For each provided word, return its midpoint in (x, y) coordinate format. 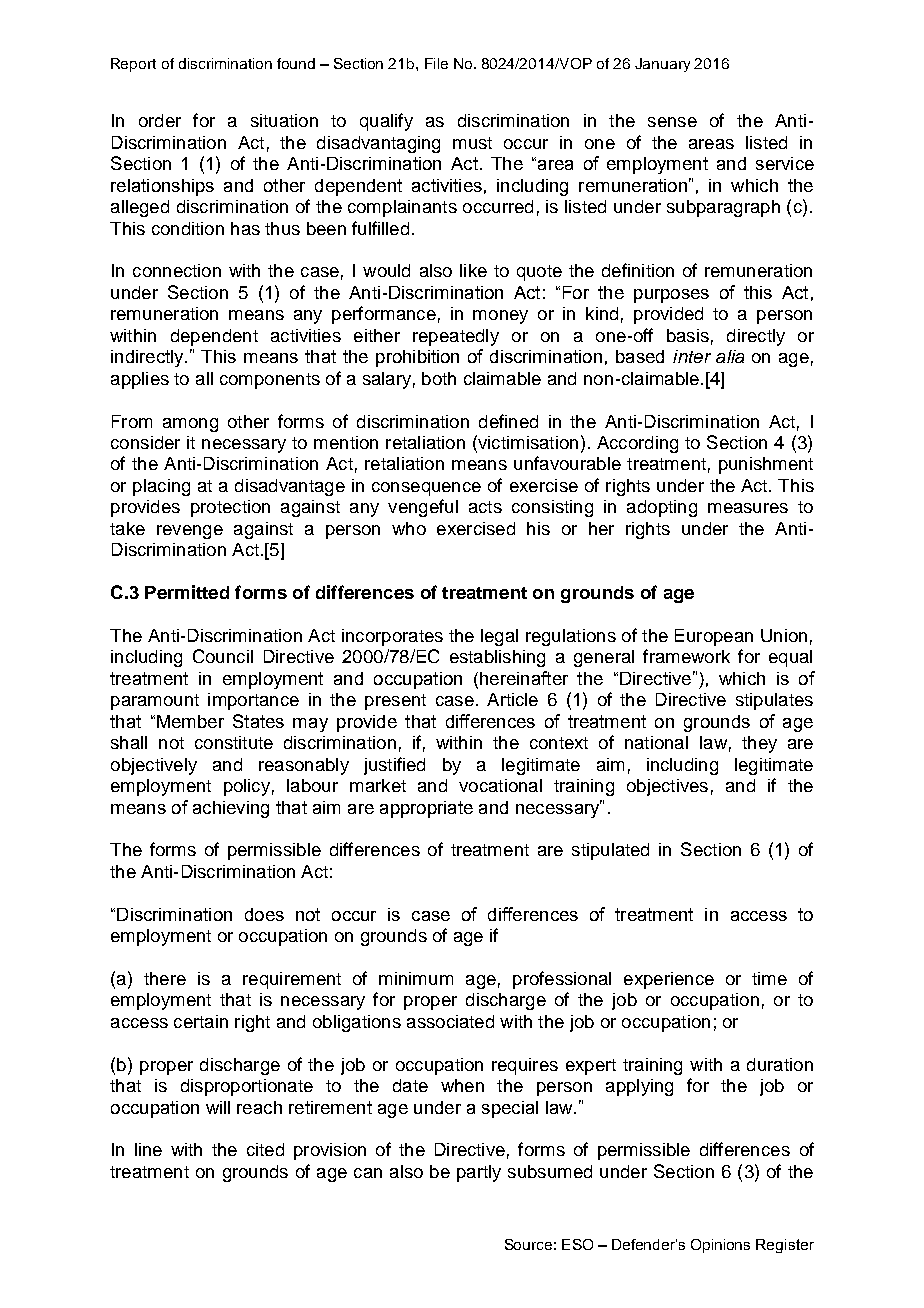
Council (223, 656)
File (436, 63)
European (714, 637)
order (160, 120)
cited (265, 1149)
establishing (497, 658)
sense (672, 122)
